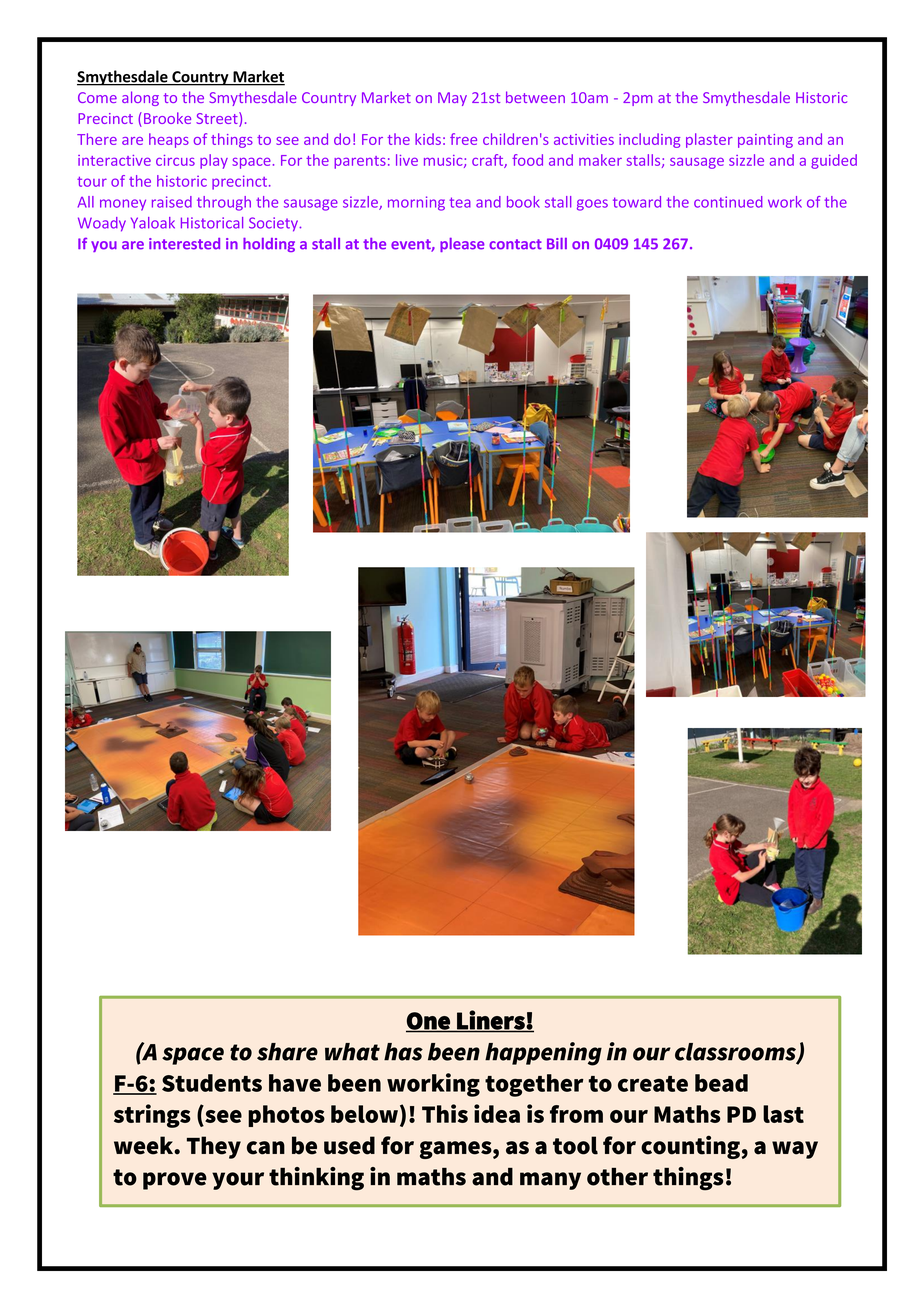  Describe the element at coordinates (184, 244) in the document. I see `interested` at that location.
